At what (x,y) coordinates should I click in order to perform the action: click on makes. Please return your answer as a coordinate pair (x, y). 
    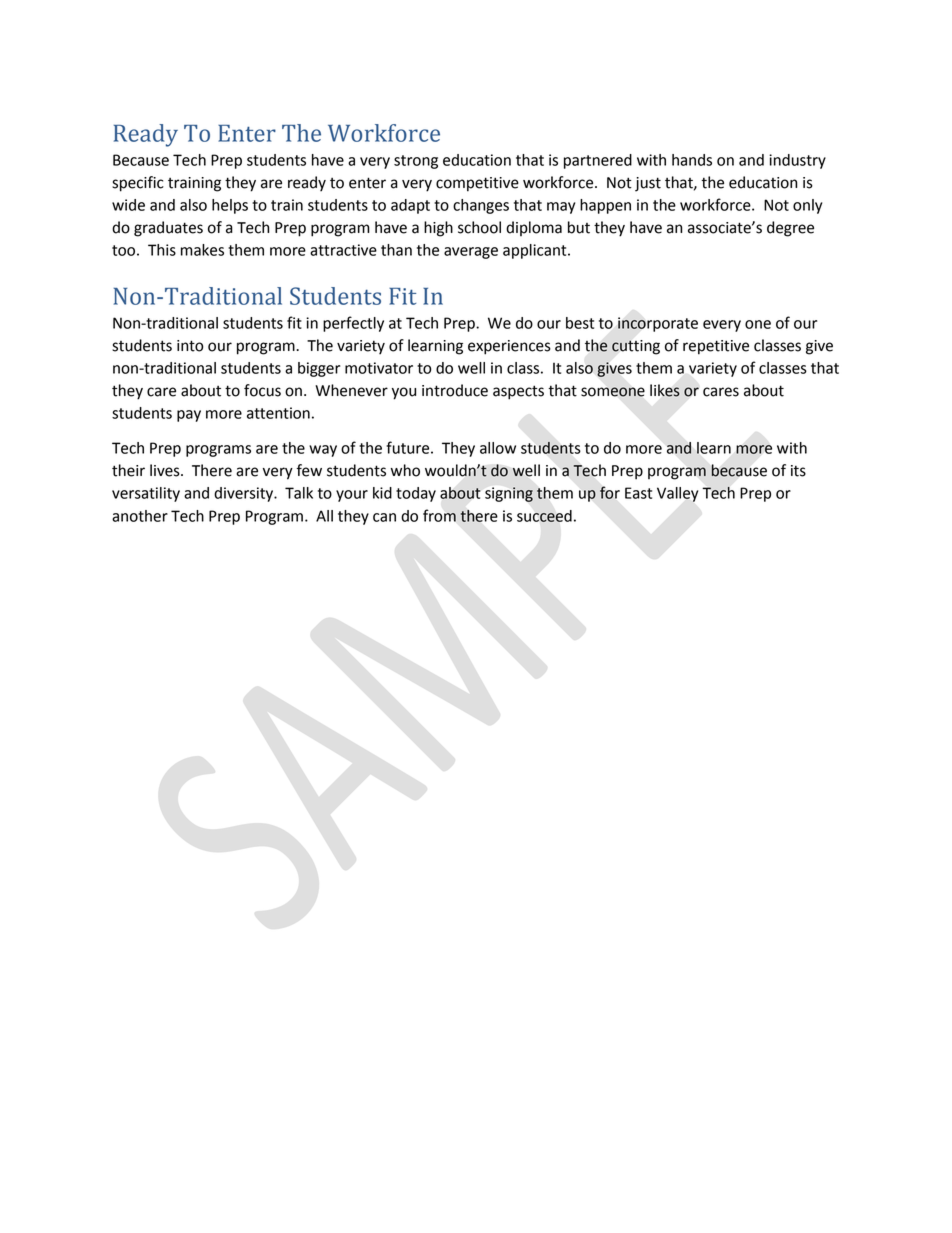
    Looking at the image, I should click on (202, 250).
